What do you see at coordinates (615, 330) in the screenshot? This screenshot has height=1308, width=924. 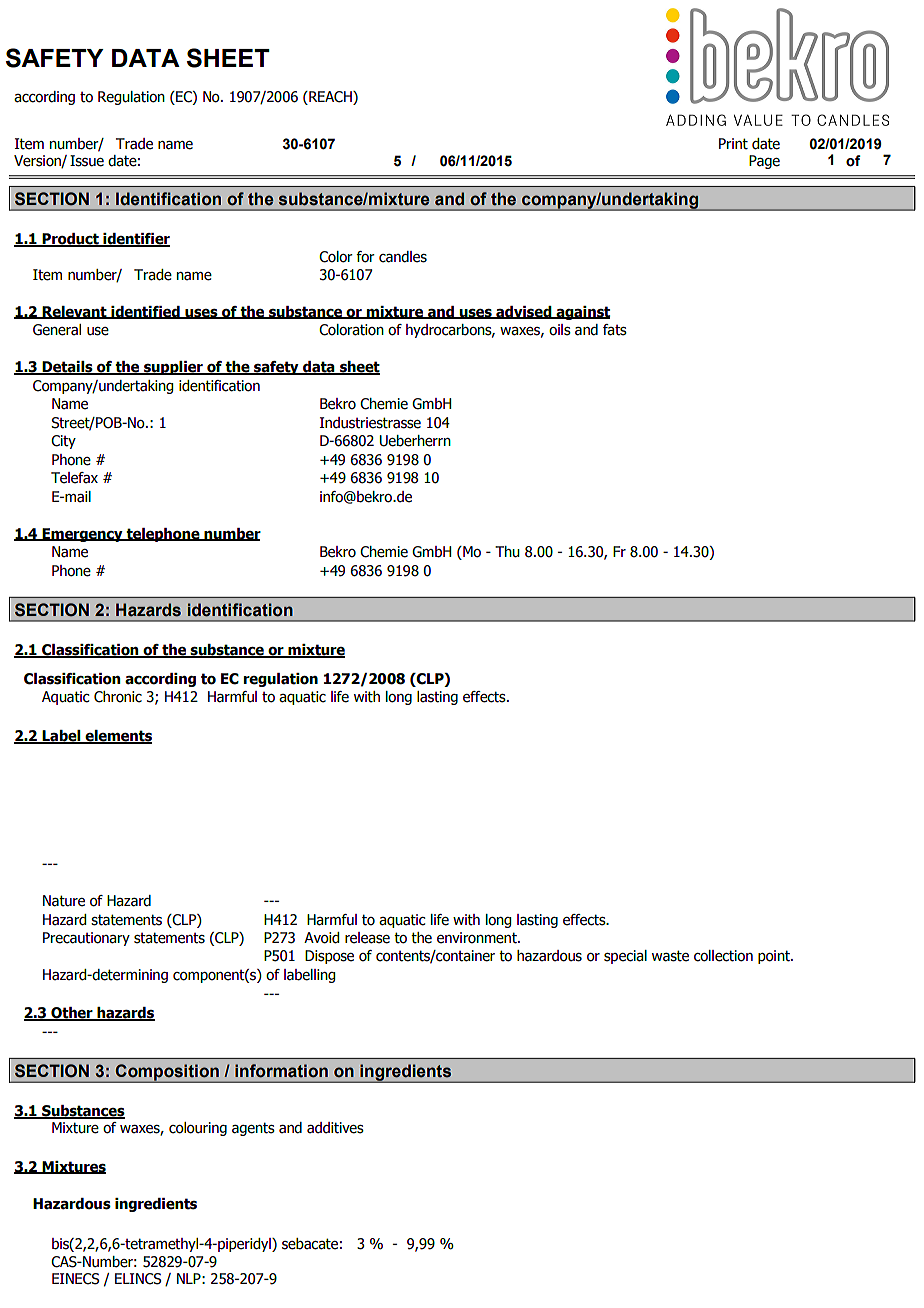 I see `fats` at bounding box center [615, 330].
